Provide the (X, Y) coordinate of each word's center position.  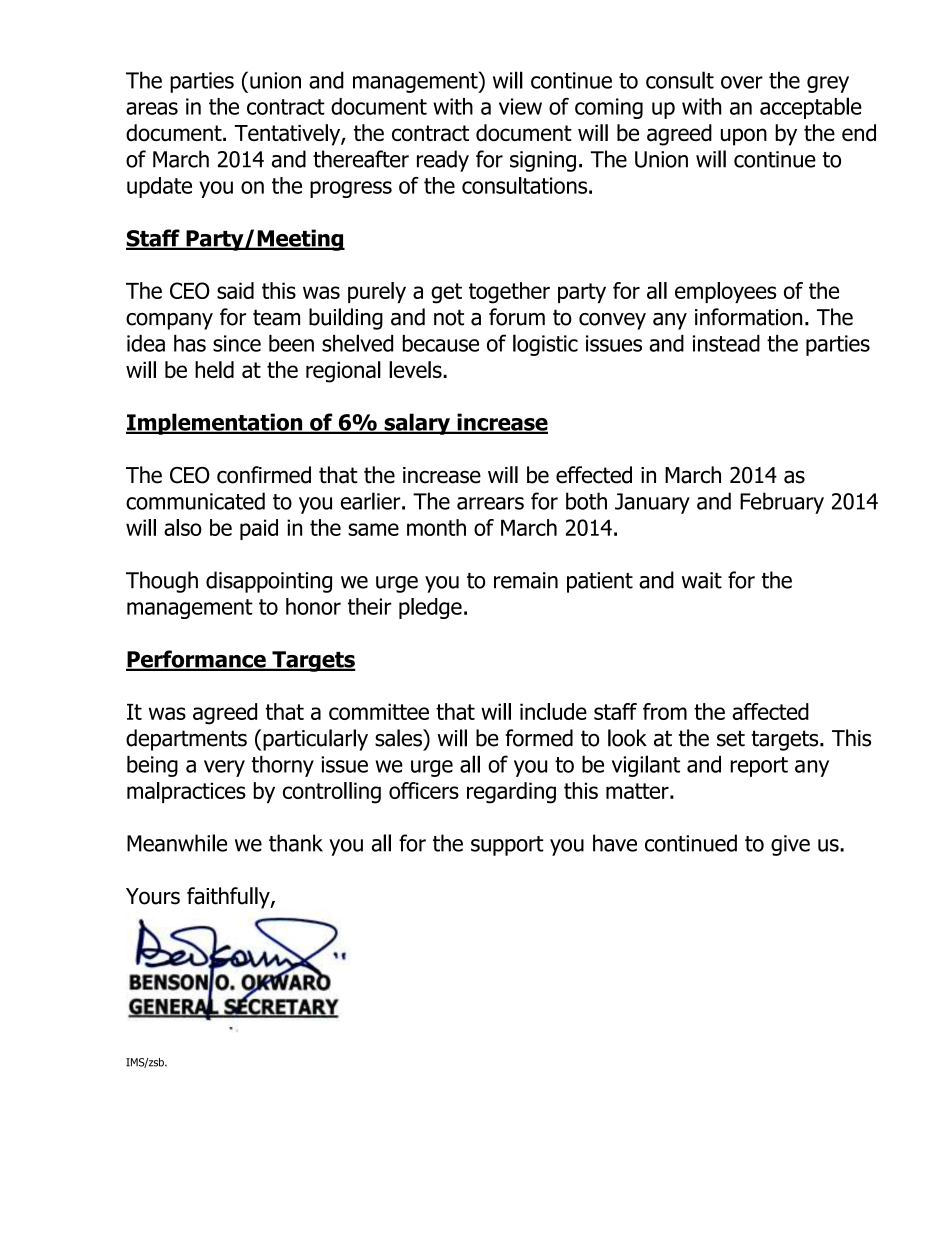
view (520, 106)
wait (702, 580)
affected (770, 711)
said (235, 290)
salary (417, 424)
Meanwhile (177, 843)
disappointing (269, 582)
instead (726, 343)
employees (725, 292)
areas (152, 108)
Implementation (215, 424)
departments (186, 740)
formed (539, 738)
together (509, 293)
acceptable (811, 108)
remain (526, 580)
